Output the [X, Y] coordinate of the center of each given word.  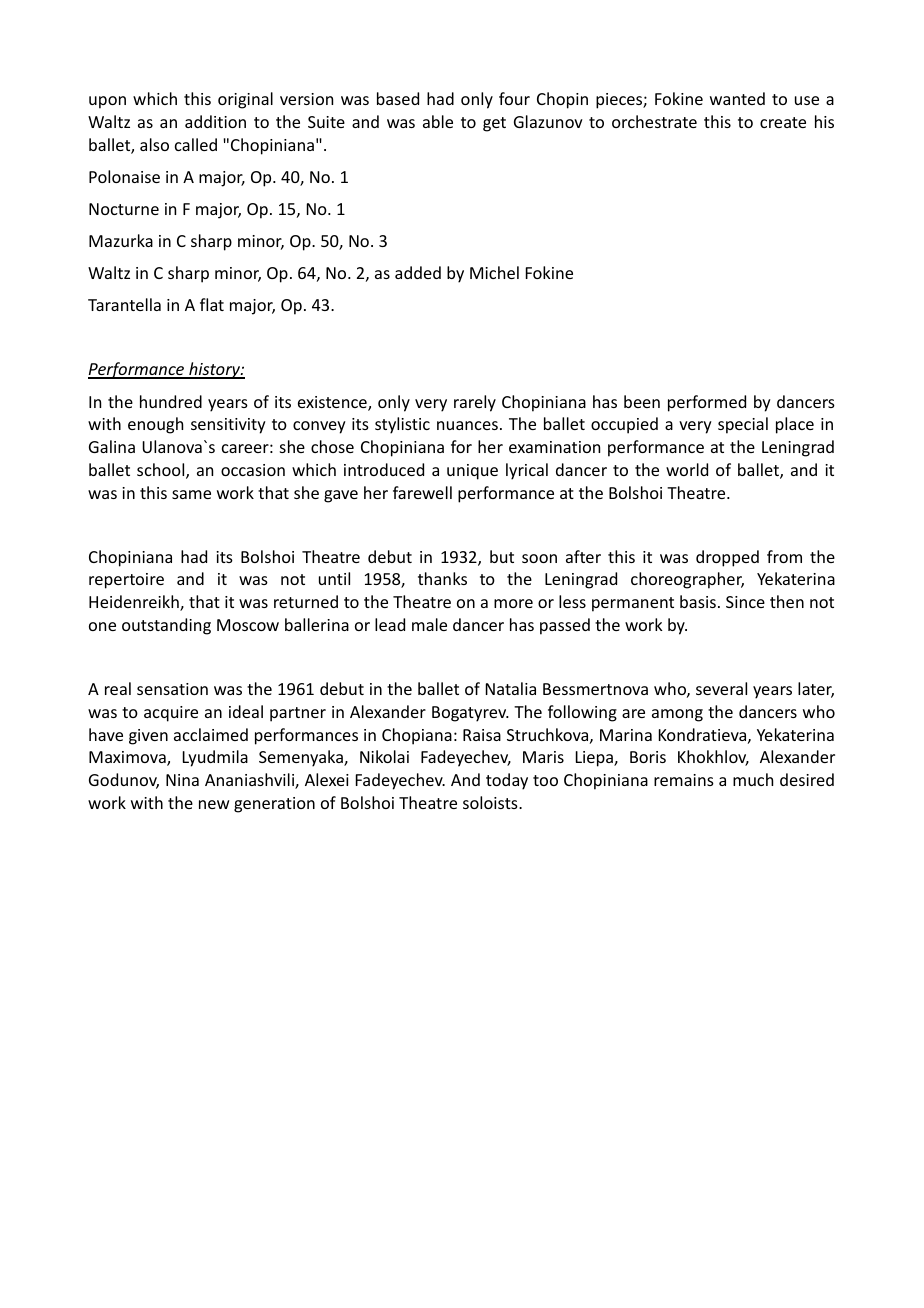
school [162, 471]
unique [472, 472]
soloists [491, 802]
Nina [182, 780]
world [687, 469]
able [438, 121]
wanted [737, 98]
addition [215, 121]
